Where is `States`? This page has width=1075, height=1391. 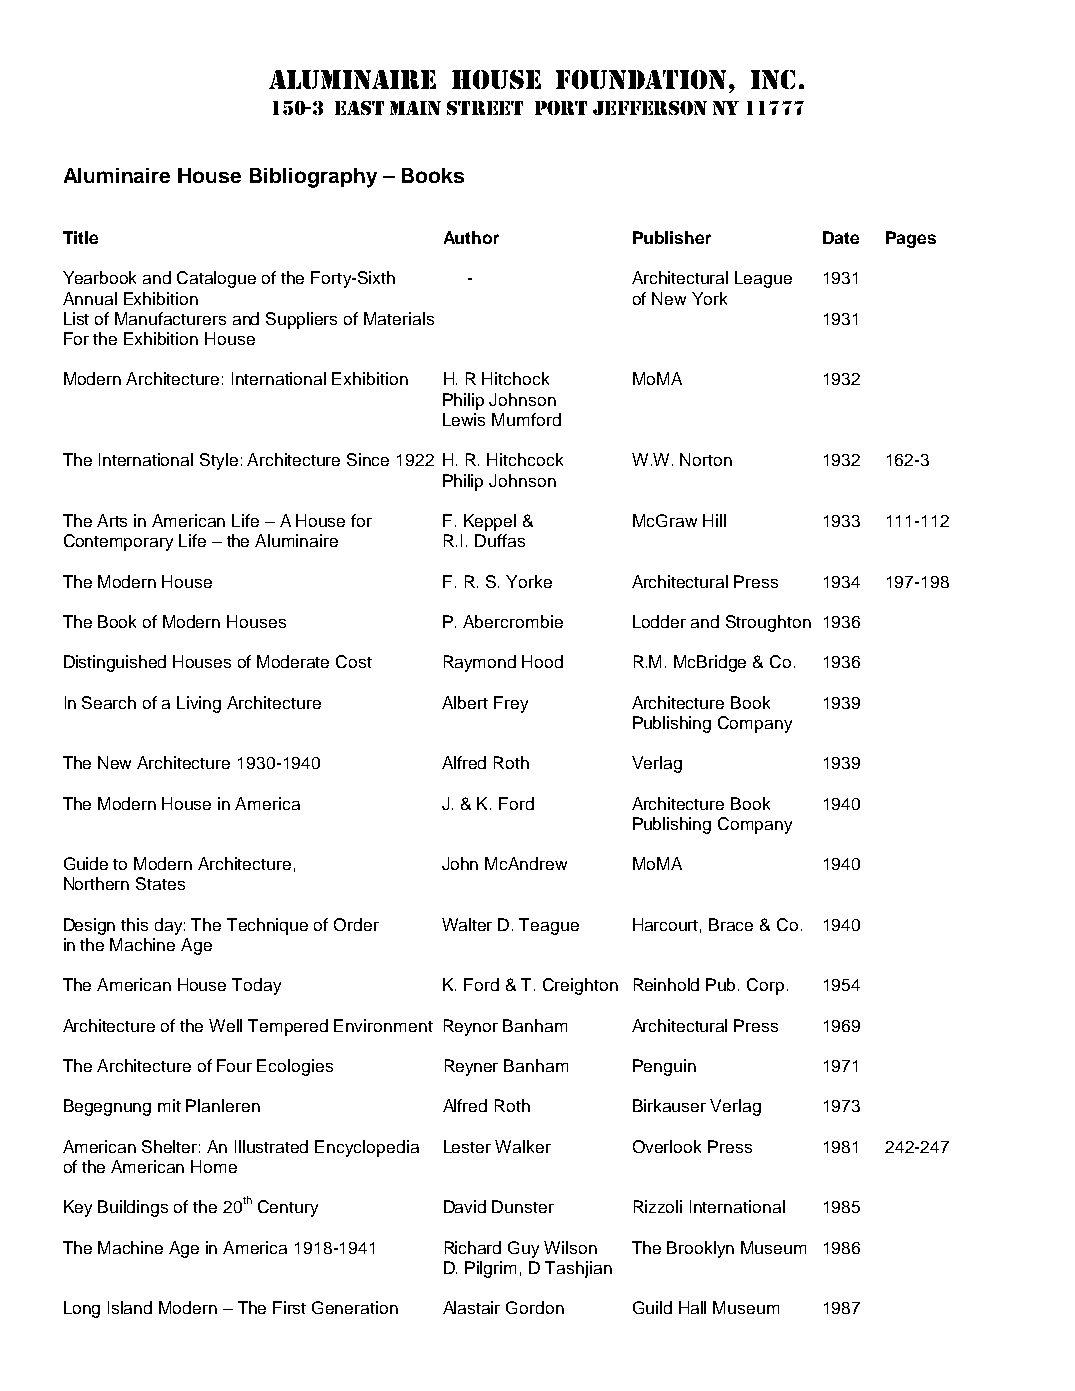
States is located at coordinates (160, 883).
